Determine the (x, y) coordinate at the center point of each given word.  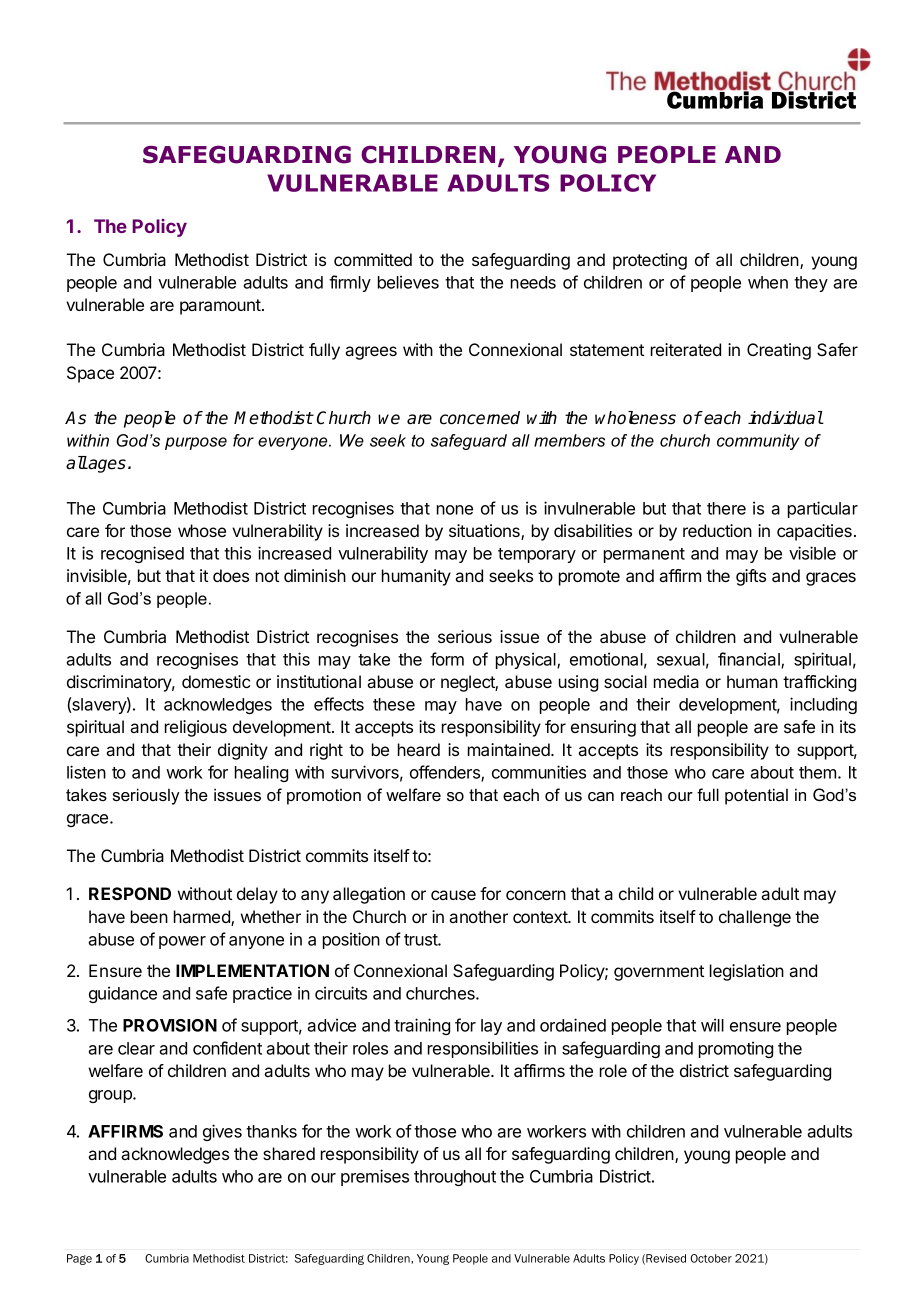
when (768, 282)
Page (79, 1259)
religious (196, 728)
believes (408, 282)
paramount (221, 307)
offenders (446, 773)
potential (756, 796)
